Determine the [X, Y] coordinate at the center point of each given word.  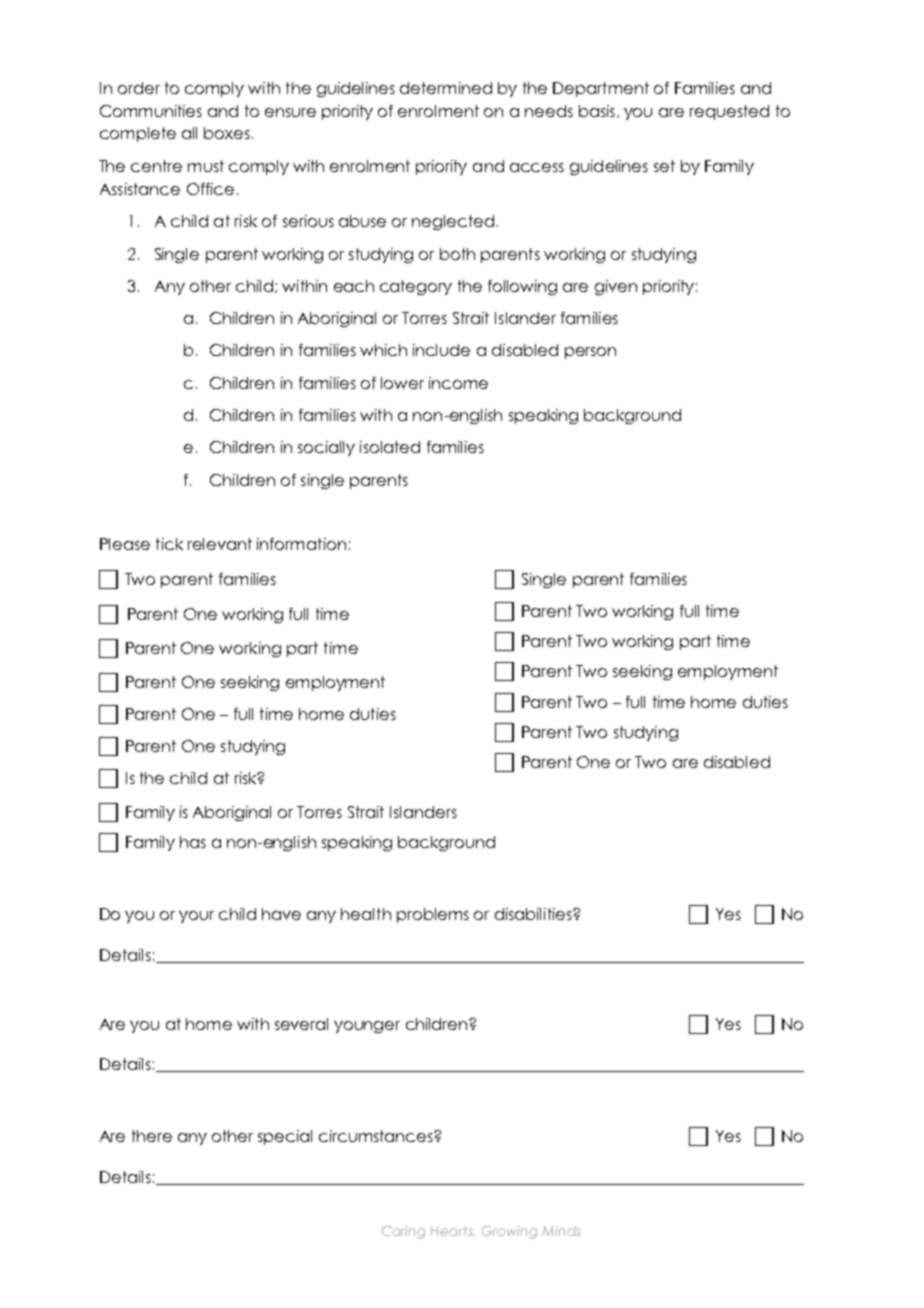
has [193, 842]
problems [433, 915]
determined [446, 88]
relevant [220, 544]
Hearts [452, 1231]
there [152, 1136]
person [590, 353]
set [664, 166]
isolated [390, 447]
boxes [227, 133]
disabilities [534, 914]
